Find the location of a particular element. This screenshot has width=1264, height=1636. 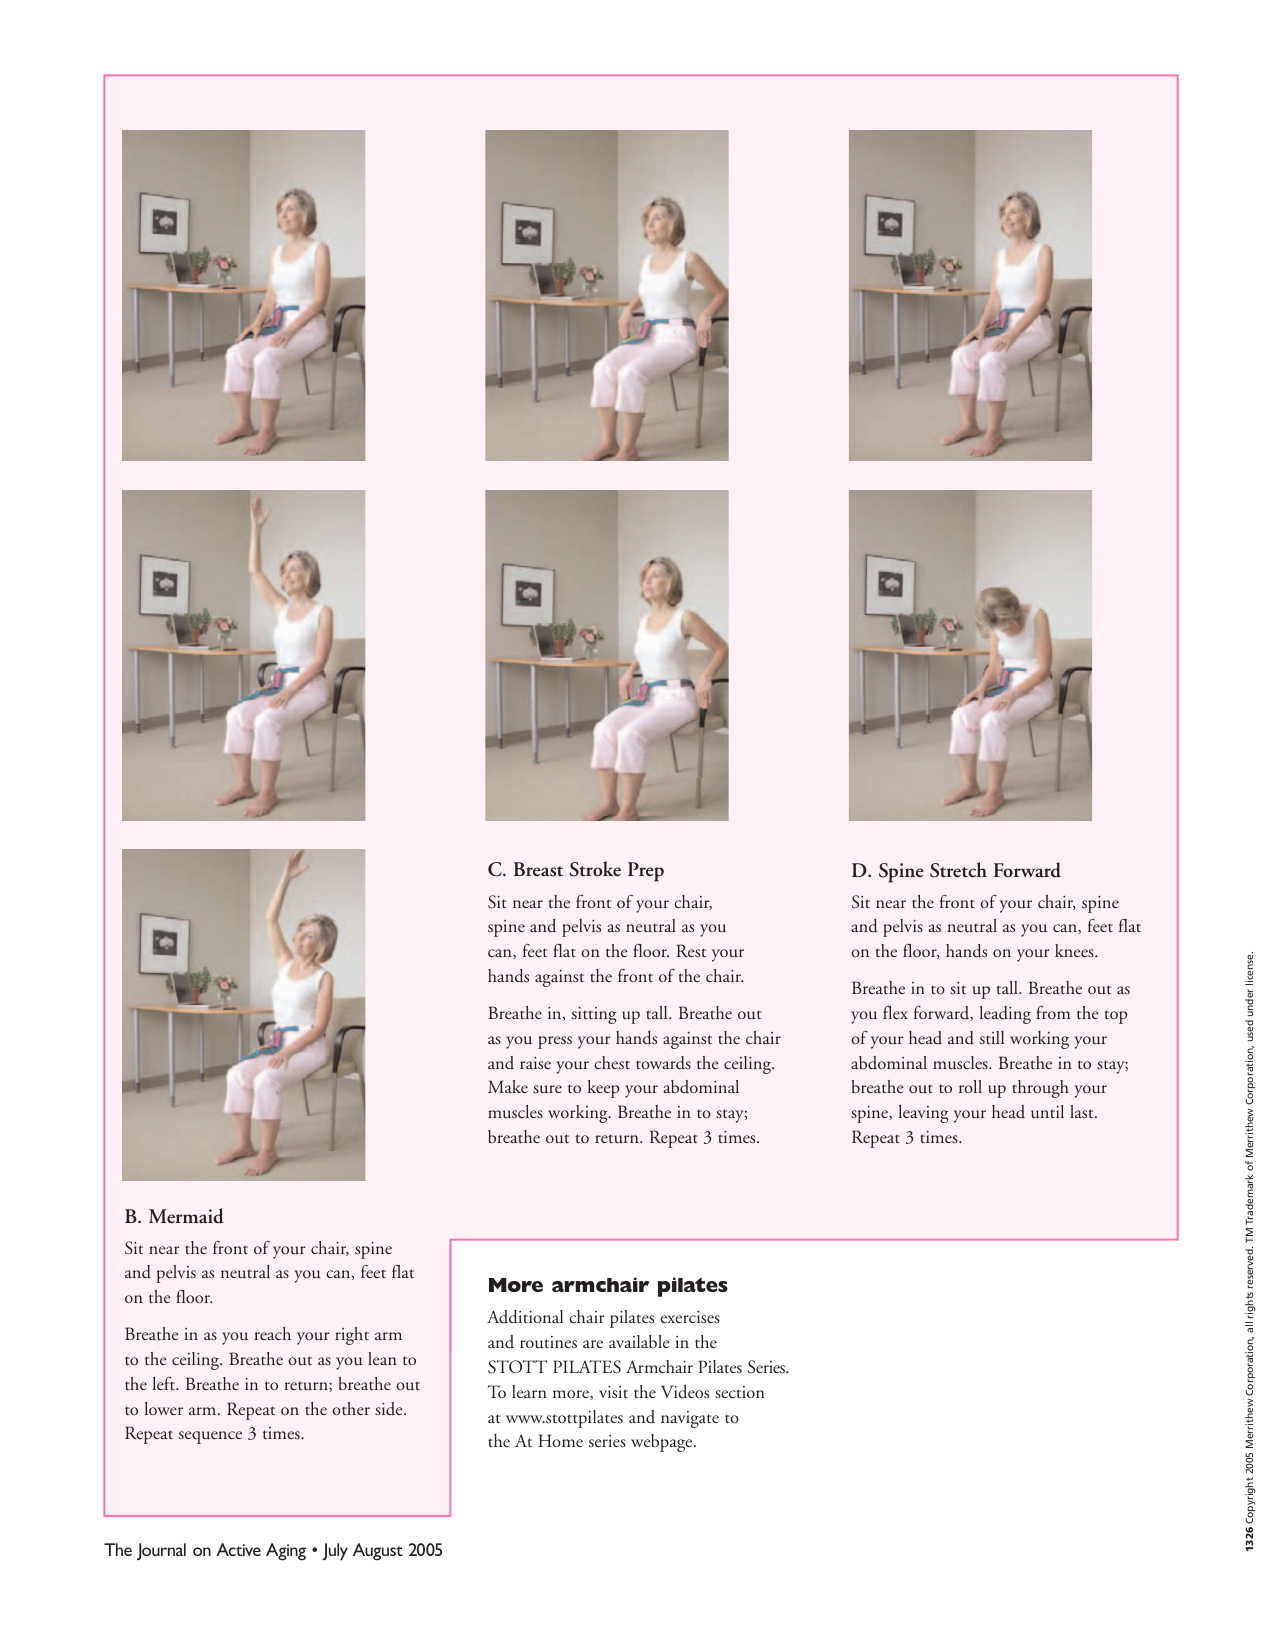

Stretch is located at coordinates (958, 870).
